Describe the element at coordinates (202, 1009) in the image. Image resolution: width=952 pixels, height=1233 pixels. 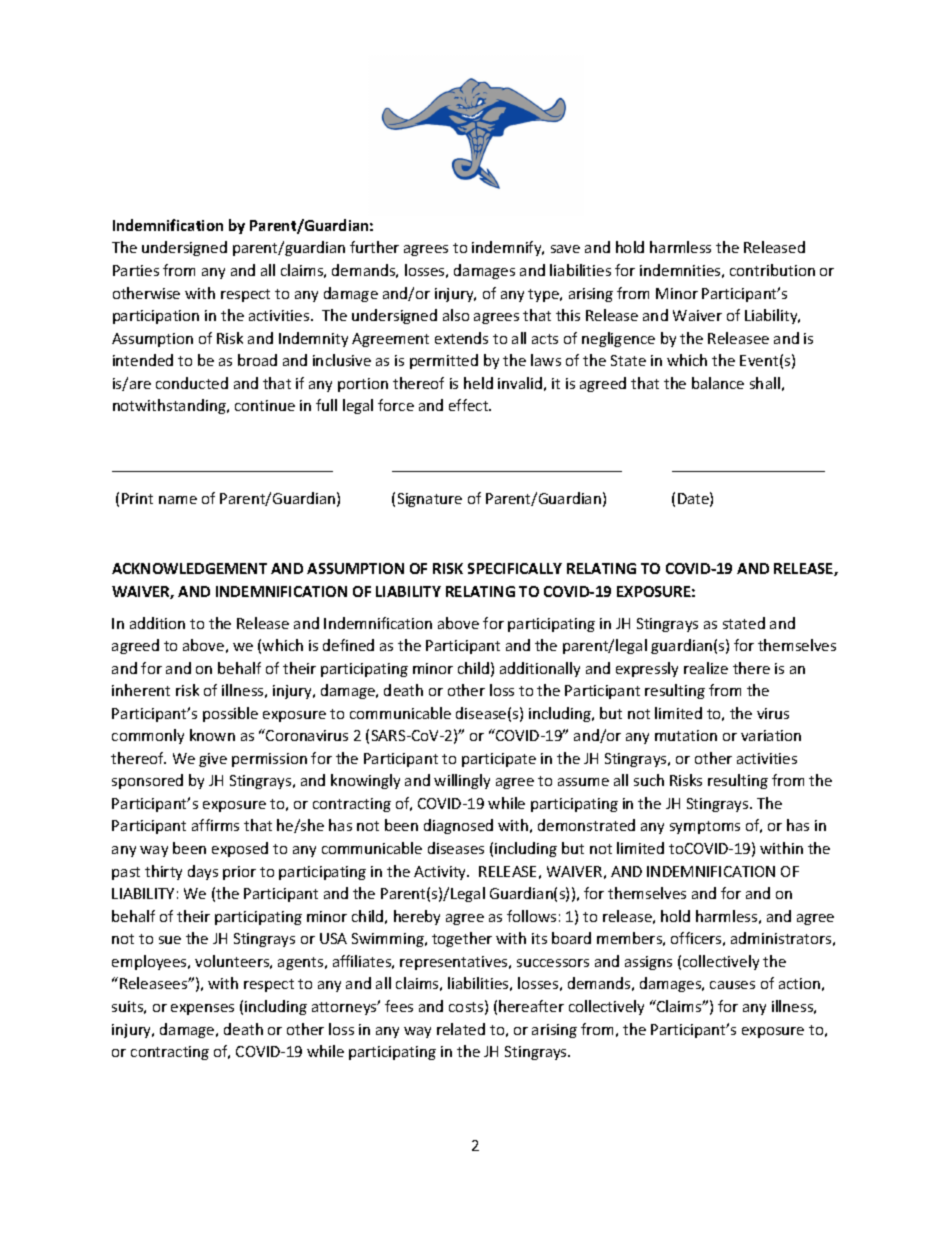
I see `expenses` at that location.
